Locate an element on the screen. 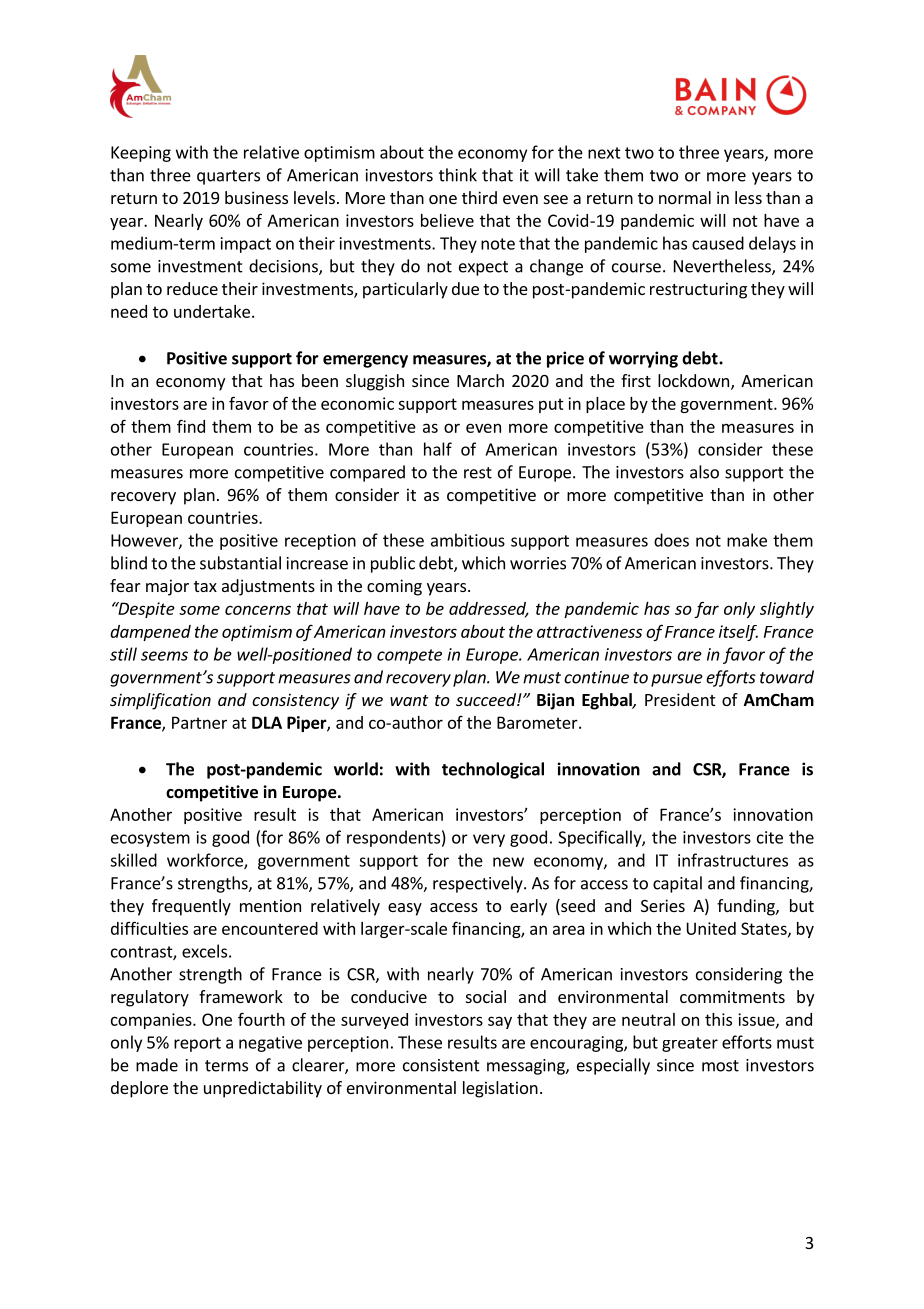  think is located at coordinates (458, 175).
